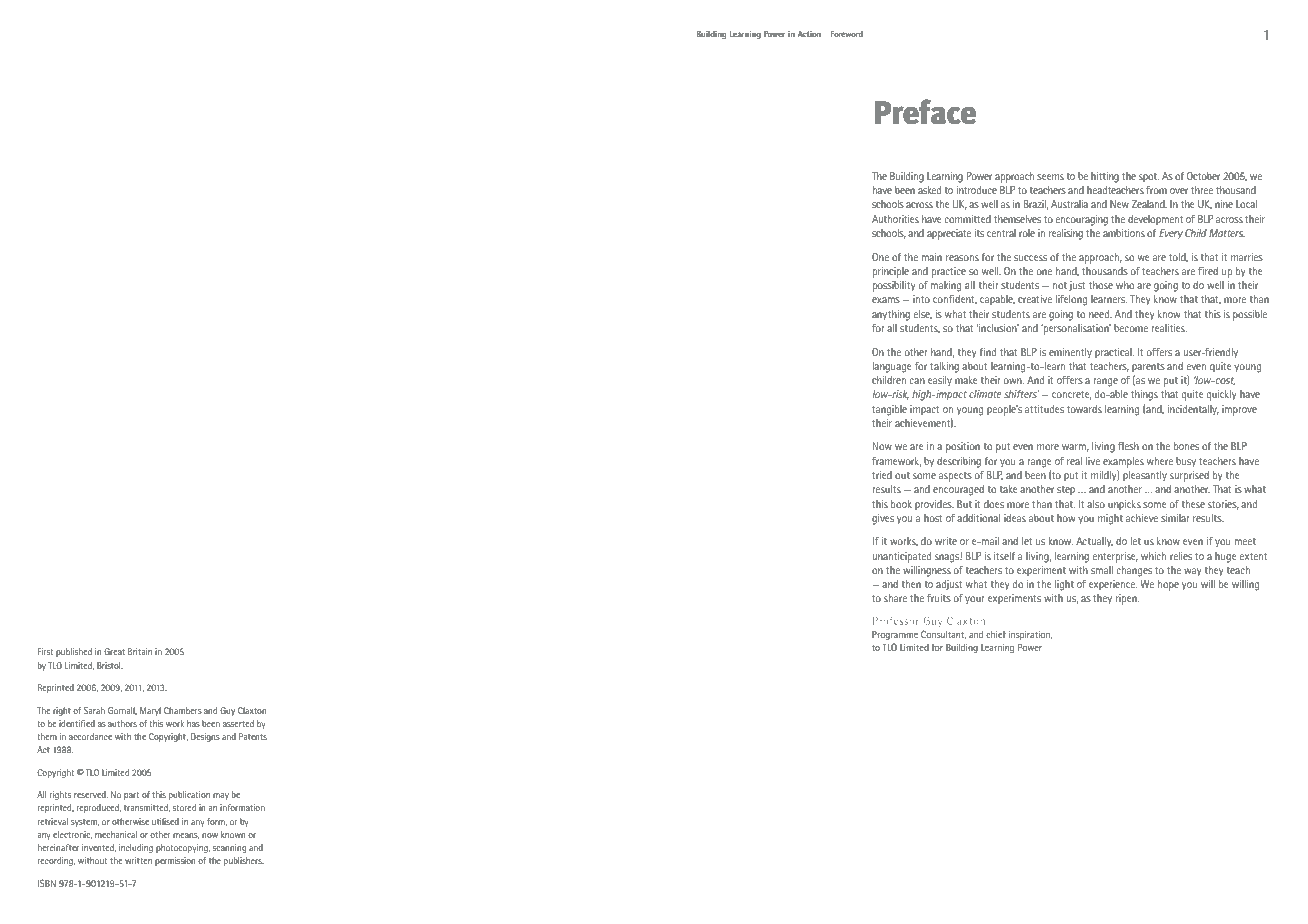 This screenshot has height=924, width=1308. I want to click on permission, so click(175, 861).
